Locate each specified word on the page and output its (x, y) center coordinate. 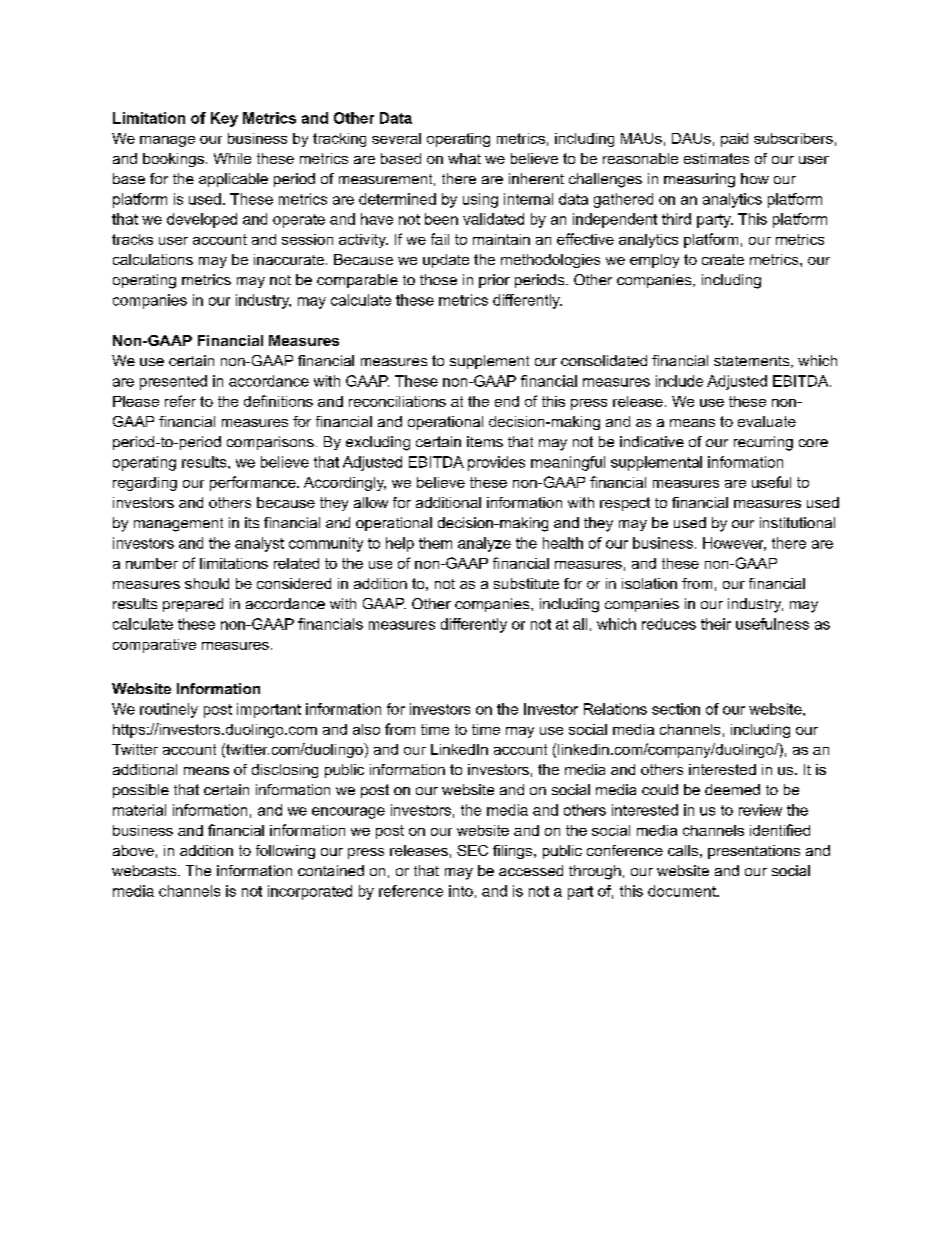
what (464, 158)
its (252, 522)
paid (734, 140)
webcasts (145, 870)
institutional (797, 522)
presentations (754, 852)
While (232, 158)
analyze (484, 544)
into (461, 891)
